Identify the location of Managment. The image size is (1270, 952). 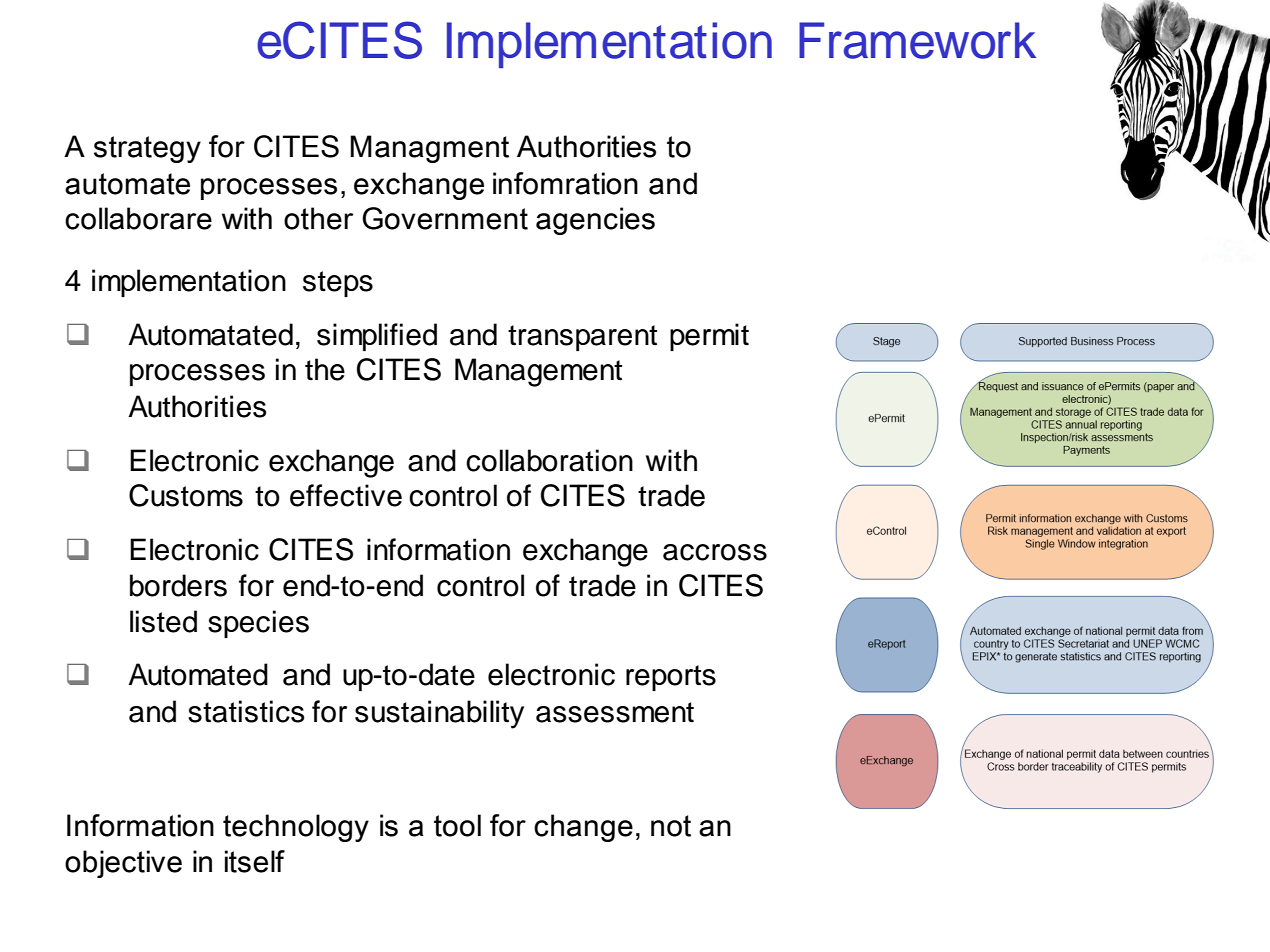
(429, 149).
